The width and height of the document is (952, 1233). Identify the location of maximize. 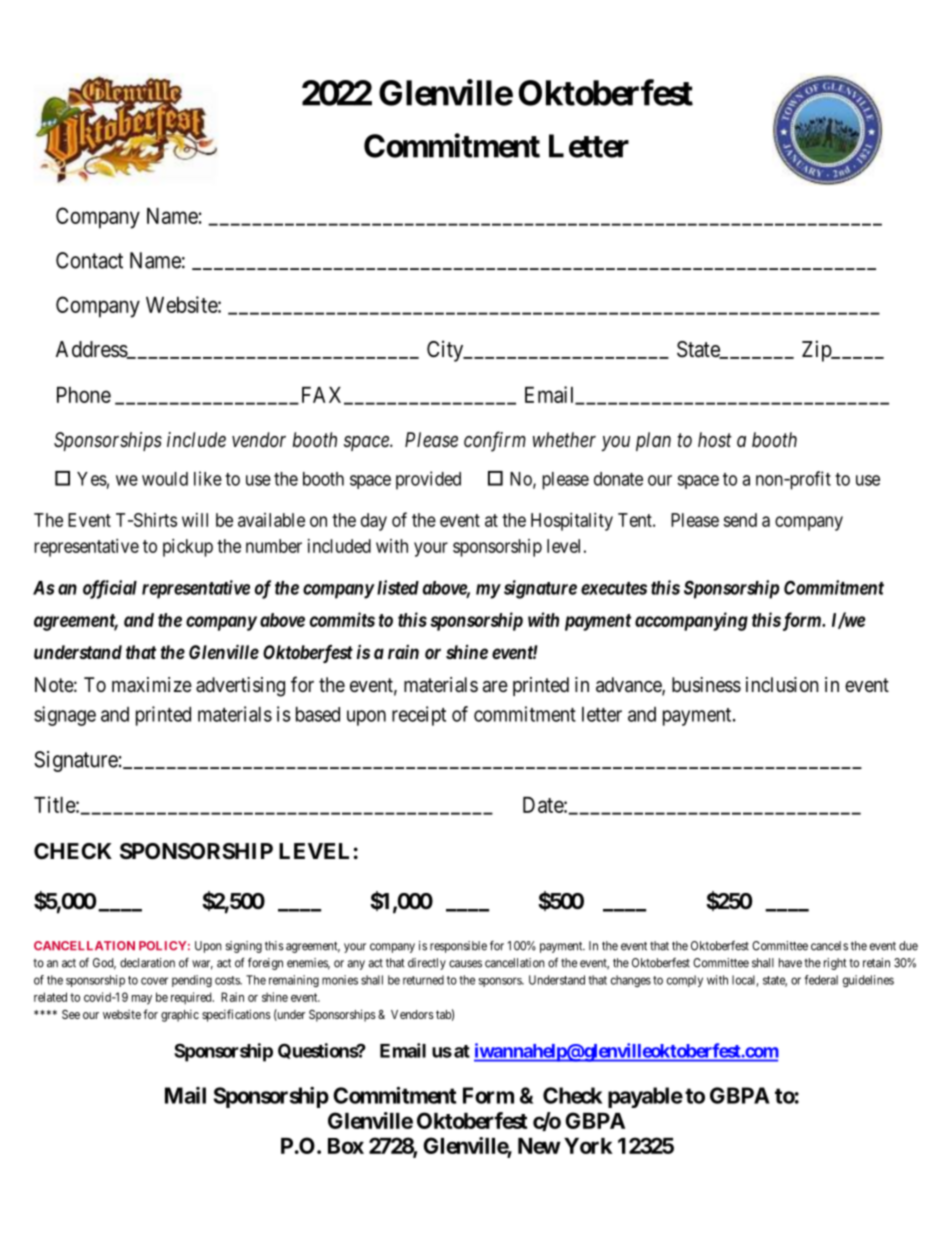
(152, 684).
